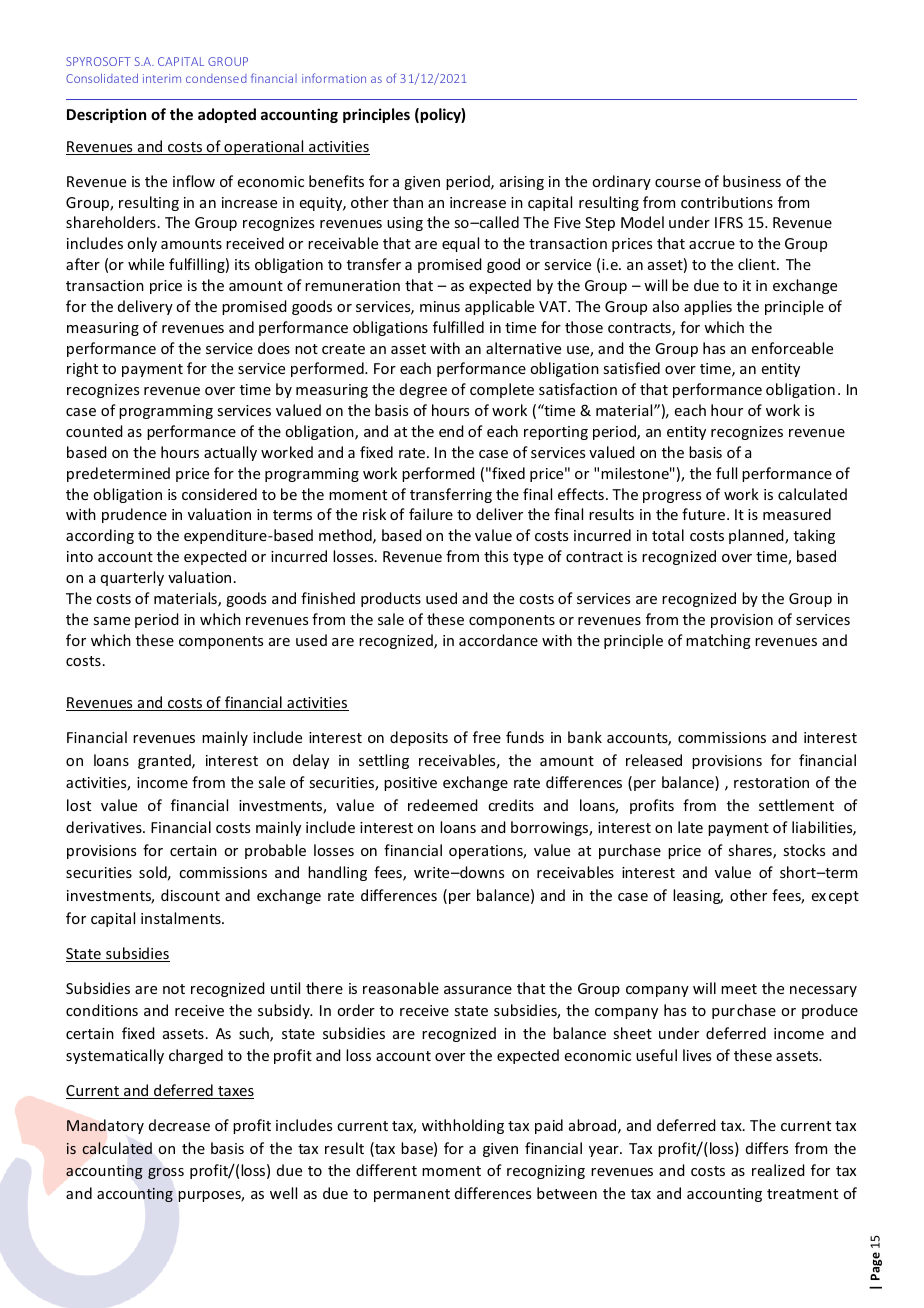  I want to click on arising, so click(522, 183).
